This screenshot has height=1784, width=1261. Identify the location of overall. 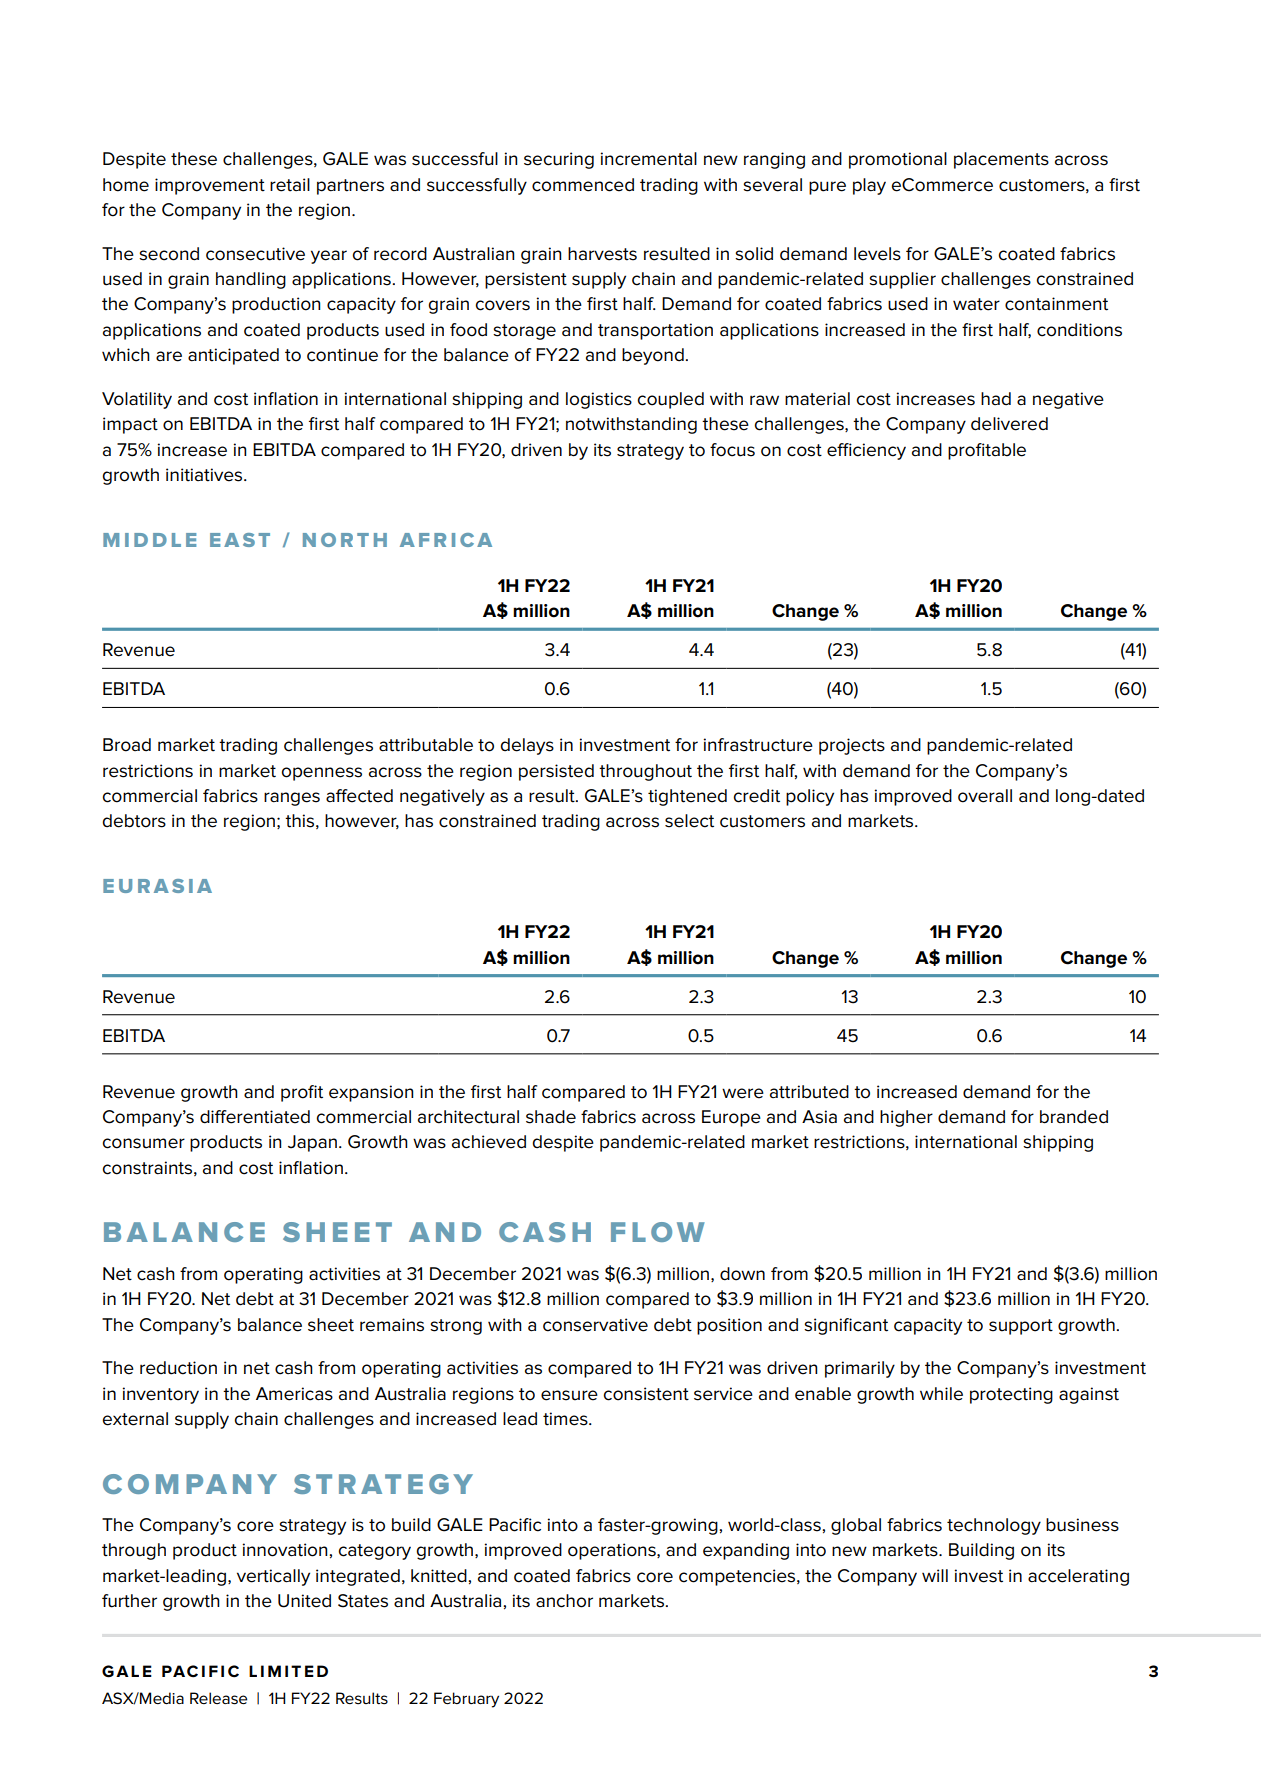
(985, 796).
